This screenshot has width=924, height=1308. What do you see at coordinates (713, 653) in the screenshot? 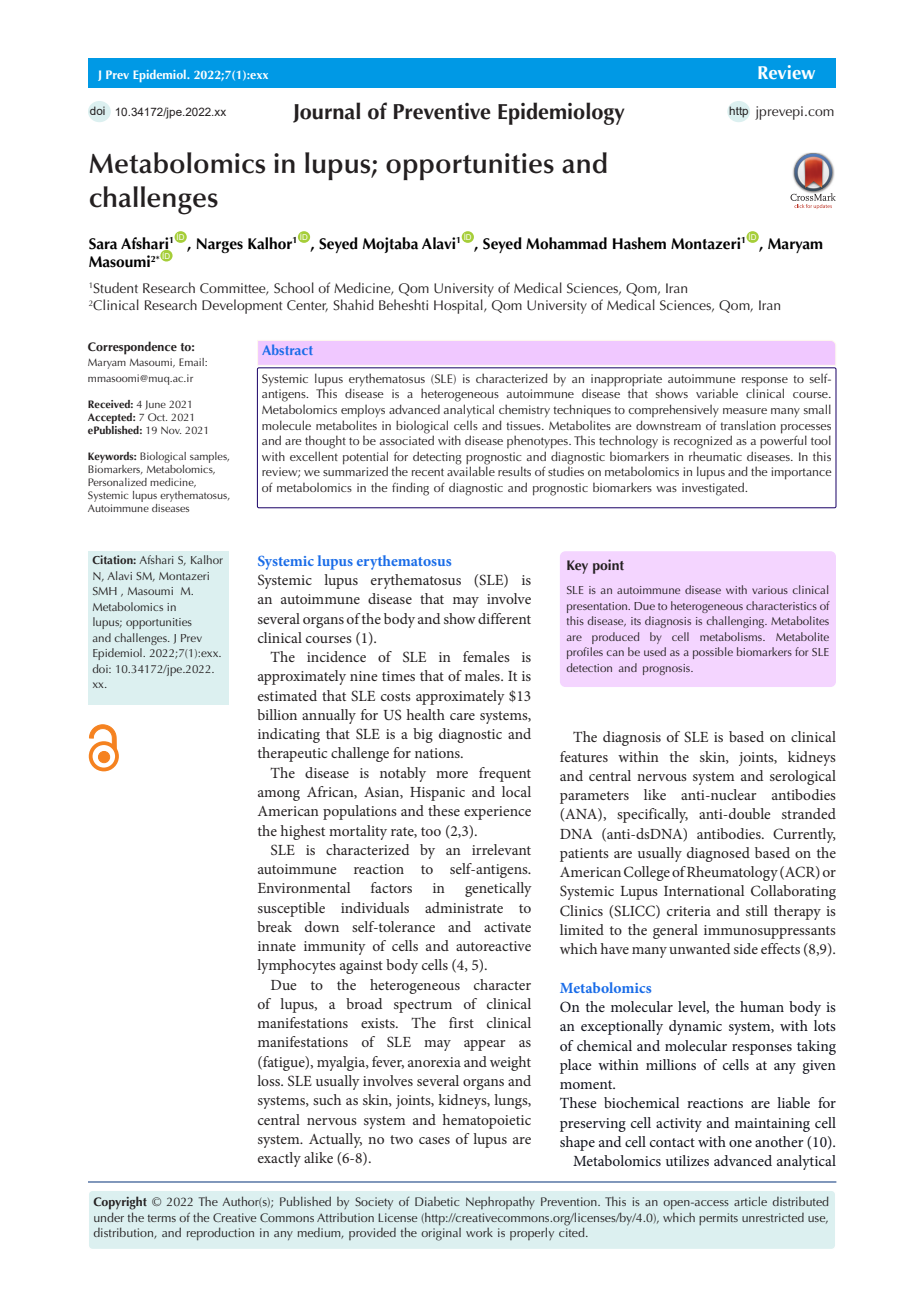
I see `possible` at bounding box center [713, 653].
